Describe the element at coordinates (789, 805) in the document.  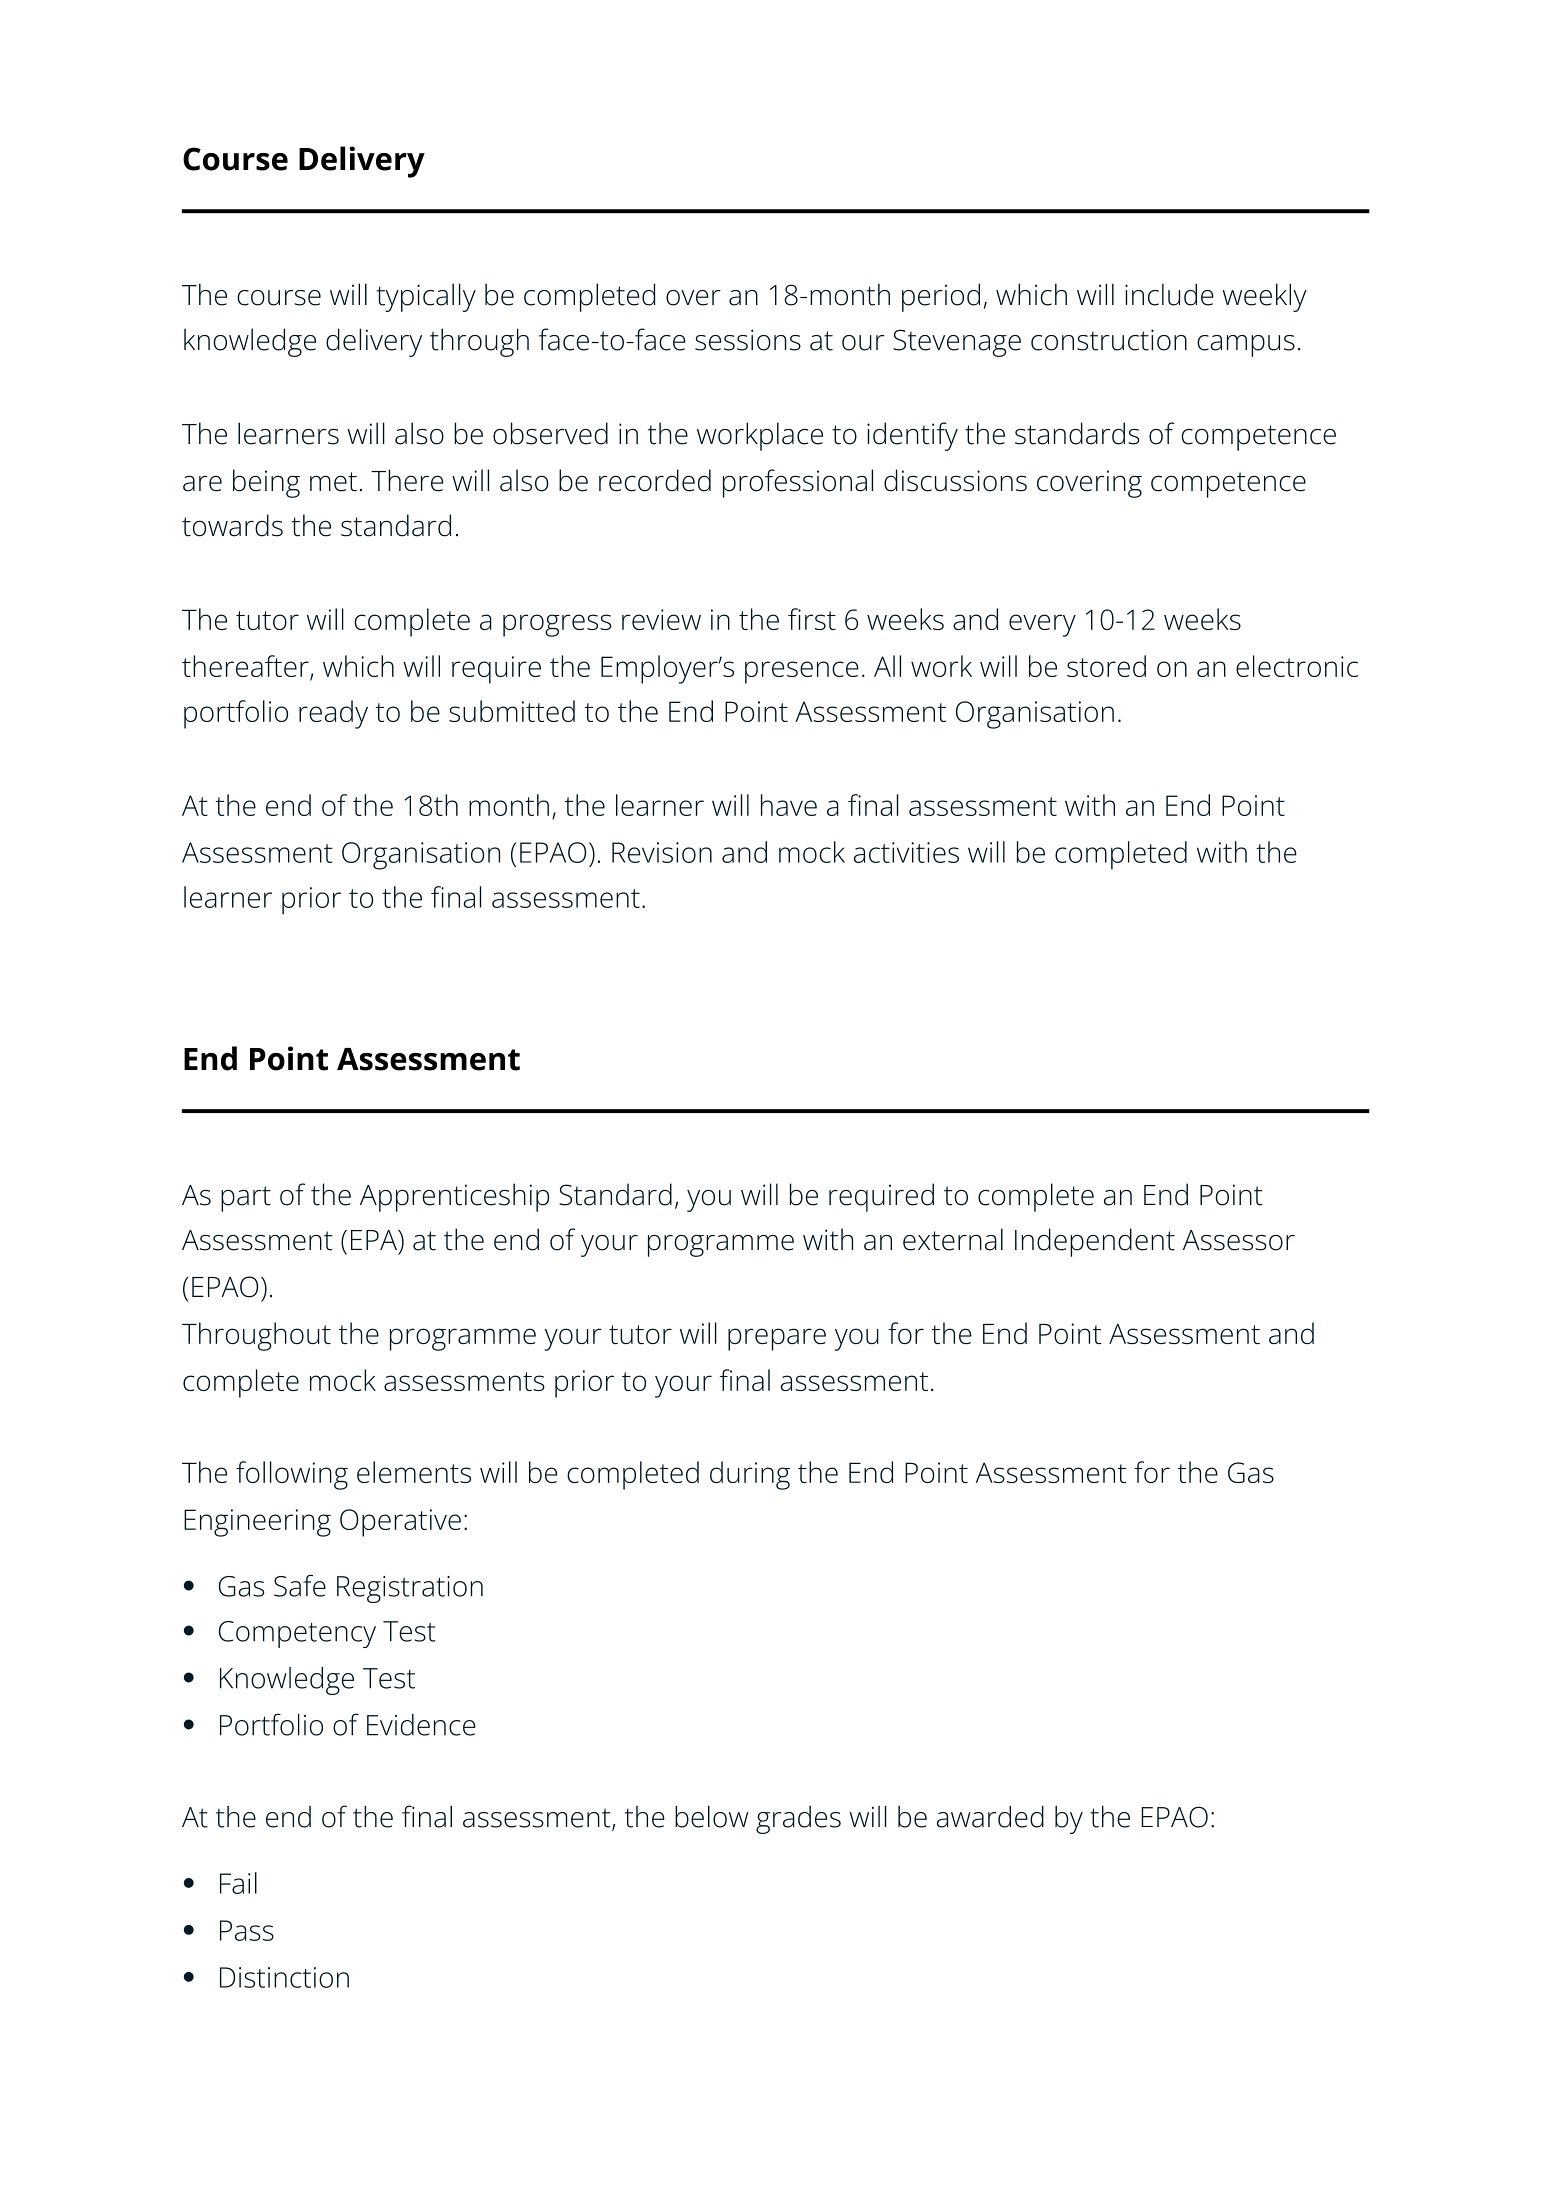
I see `have` at that location.
